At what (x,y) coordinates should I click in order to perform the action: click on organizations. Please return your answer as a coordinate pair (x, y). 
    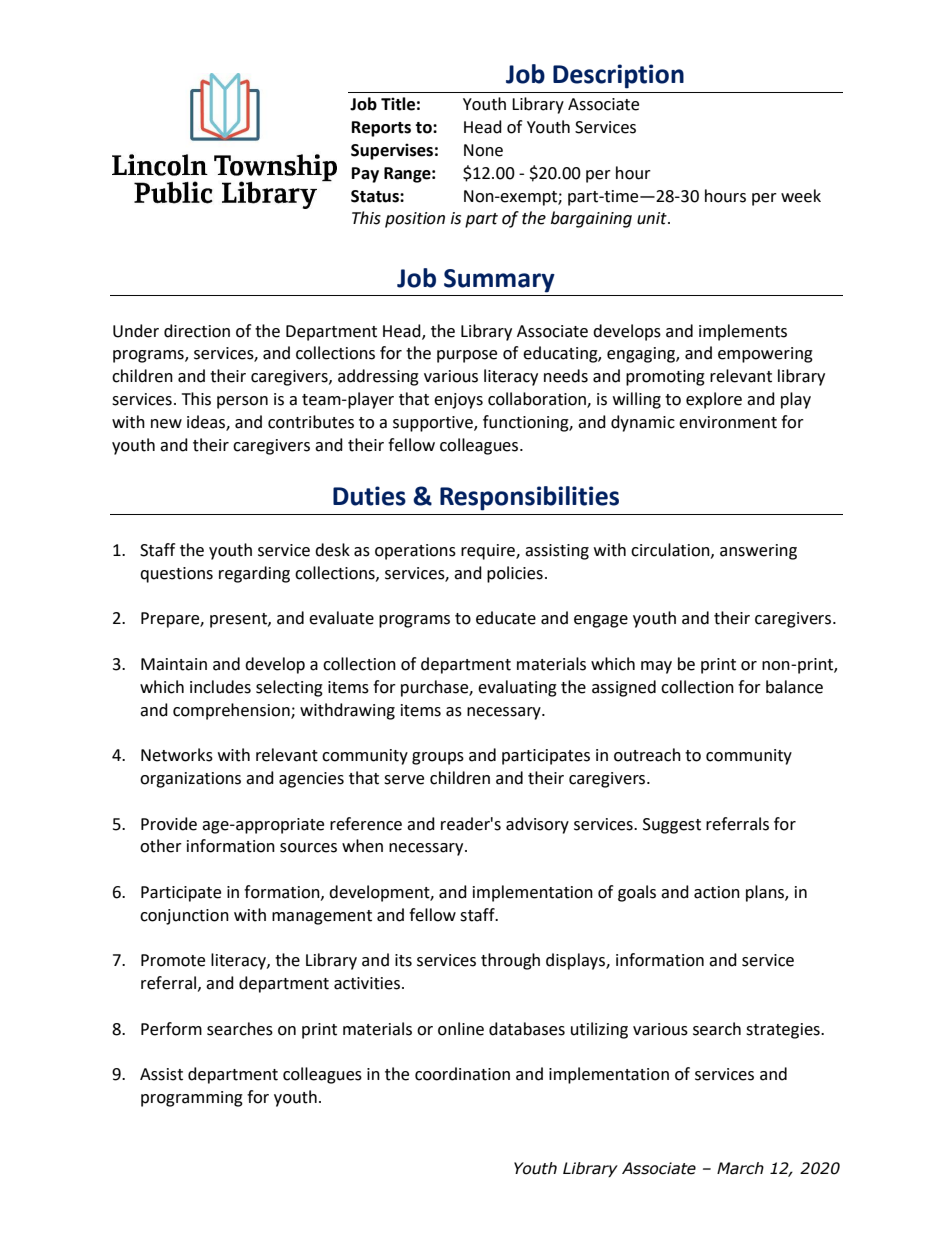
    Looking at the image, I should click on (190, 780).
